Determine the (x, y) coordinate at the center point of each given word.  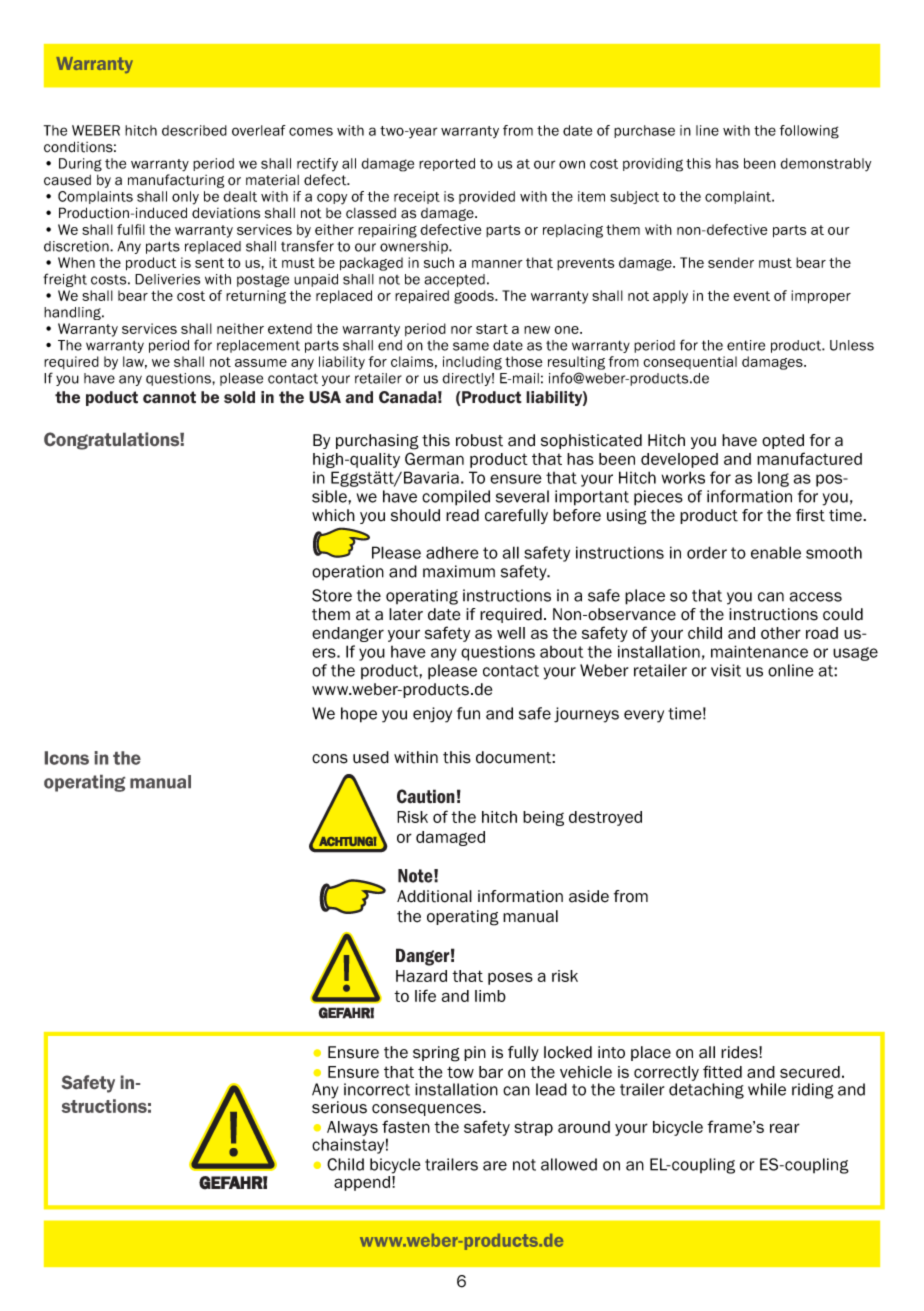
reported (447, 164)
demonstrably (825, 165)
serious (339, 1107)
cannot (169, 397)
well (511, 633)
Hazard (421, 976)
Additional (434, 896)
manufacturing (176, 181)
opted (783, 441)
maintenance (759, 651)
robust (479, 440)
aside (589, 896)
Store (332, 595)
